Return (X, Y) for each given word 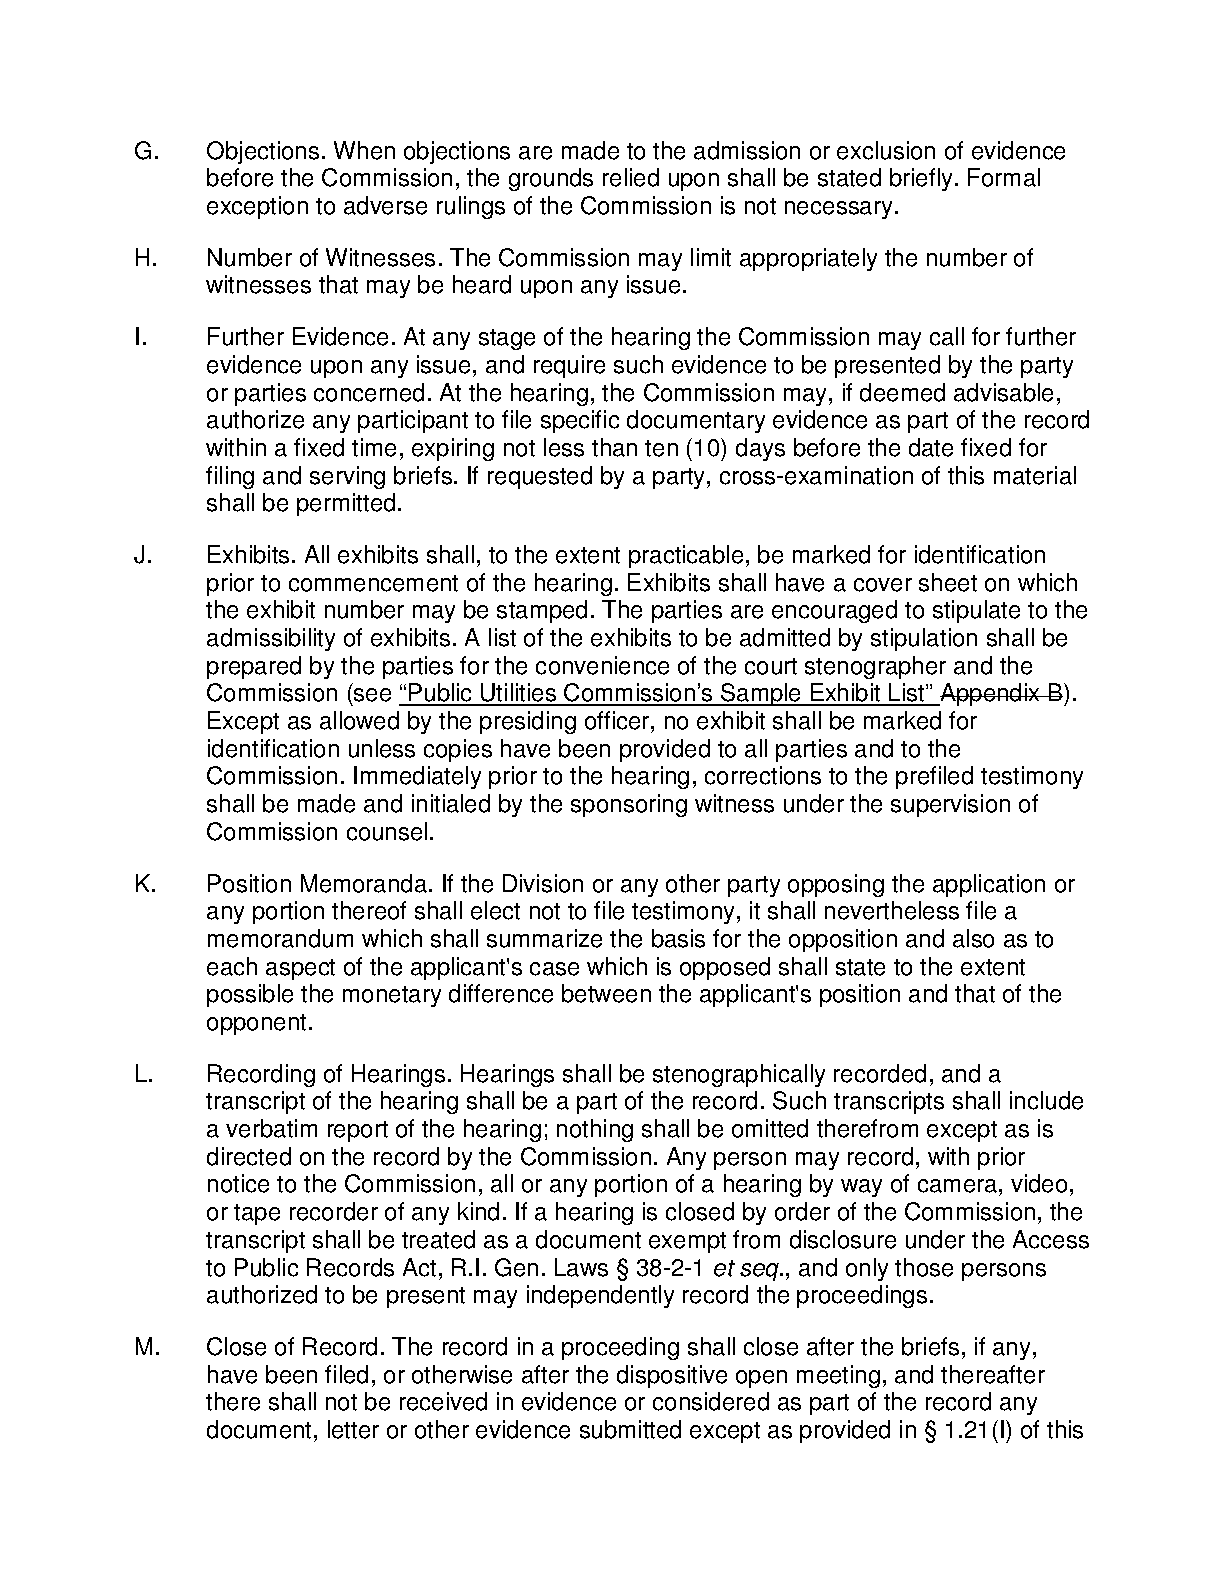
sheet (948, 582)
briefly (921, 179)
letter (353, 1429)
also (973, 938)
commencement (373, 583)
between (606, 993)
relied (631, 177)
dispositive (672, 1376)
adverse (385, 205)
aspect (300, 969)
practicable (686, 556)
